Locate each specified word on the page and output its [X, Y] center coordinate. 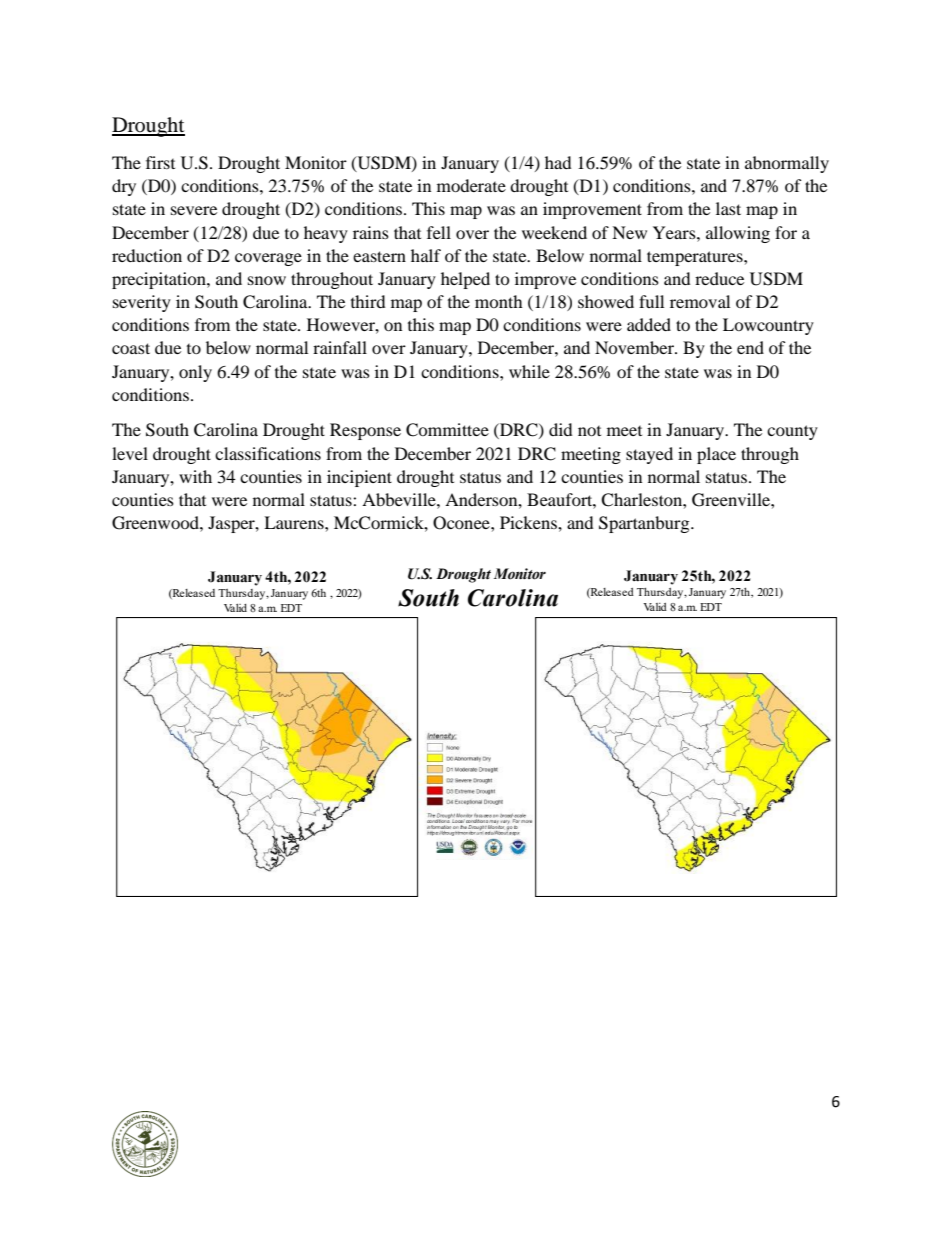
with [195, 476]
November [636, 347]
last [728, 208]
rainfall [340, 347]
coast [131, 348]
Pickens [529, 522]
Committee [447, 430]
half [426, 255]
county [792, 432]
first [160, 162]
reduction [147, 255]
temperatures [696, 258]
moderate [471, 185]
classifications [268, 453]
